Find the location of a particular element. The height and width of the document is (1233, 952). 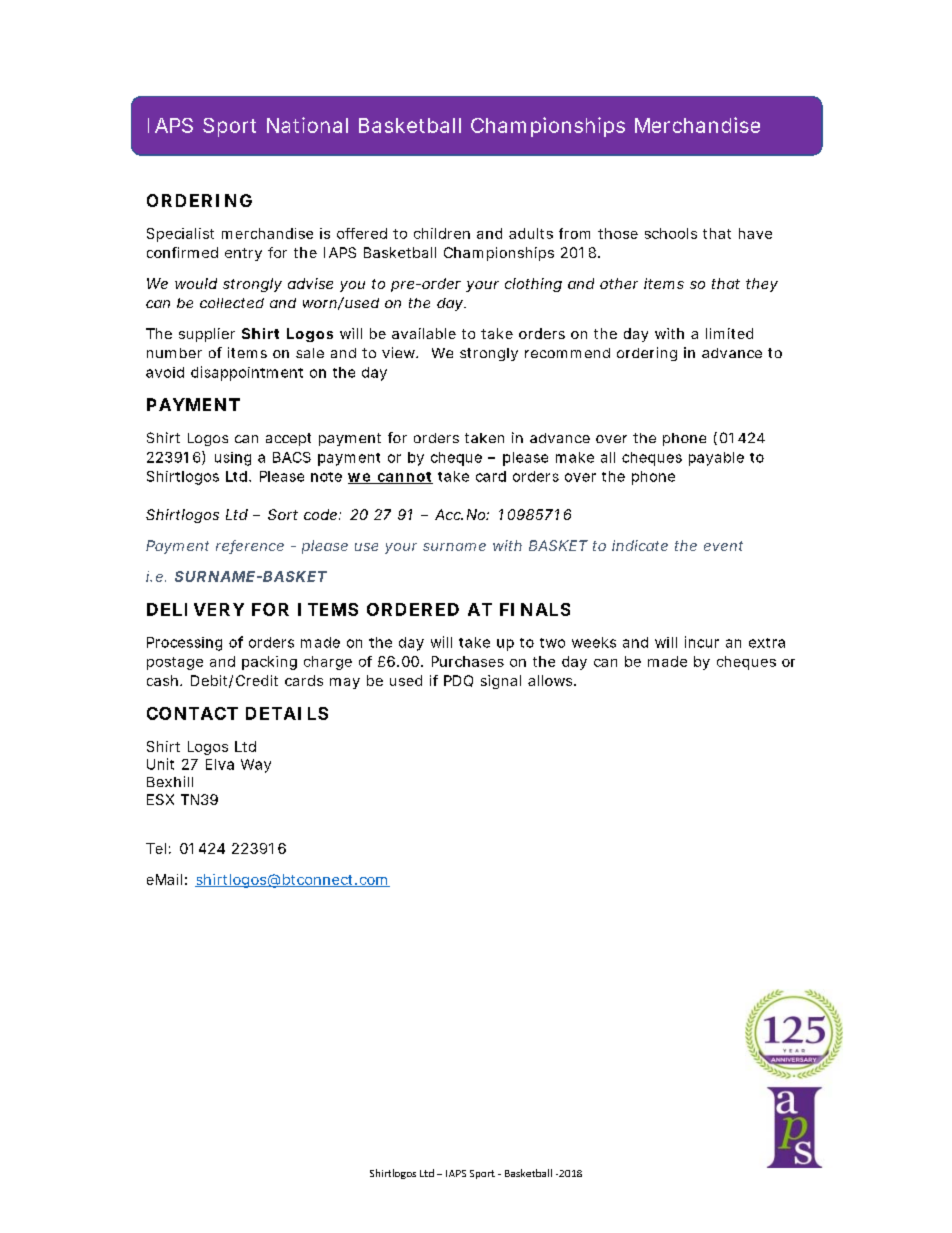

payable is located at coordinates (716, 459).
